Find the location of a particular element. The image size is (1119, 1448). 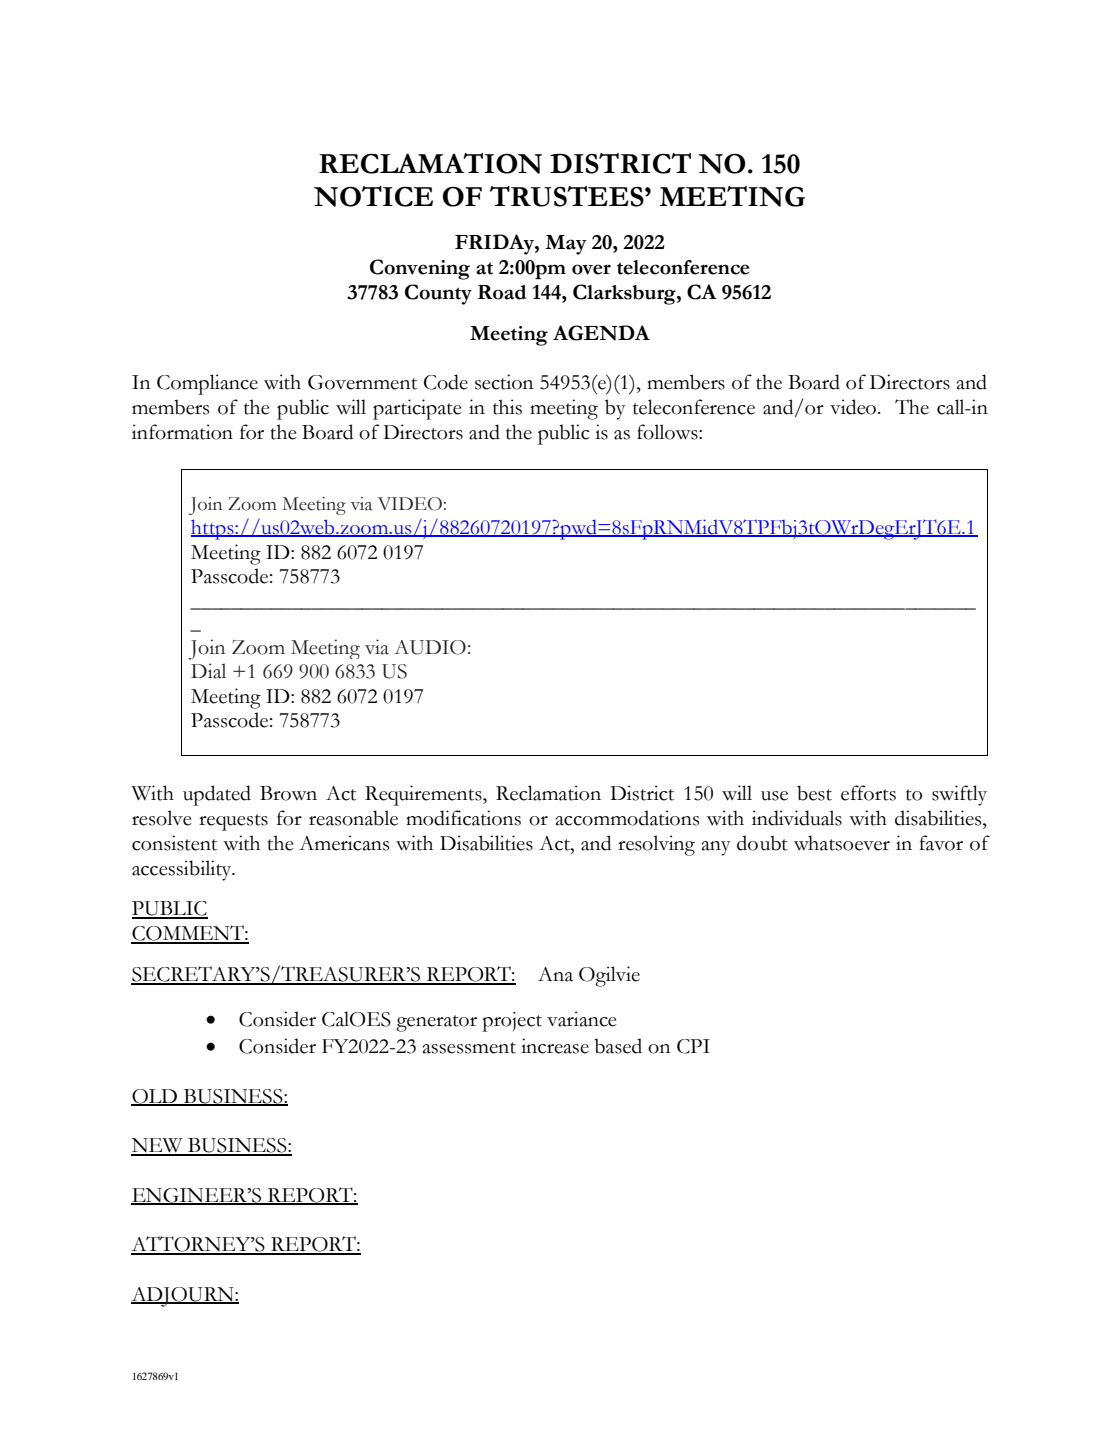

Dial is located at coordinates (208, 671).
